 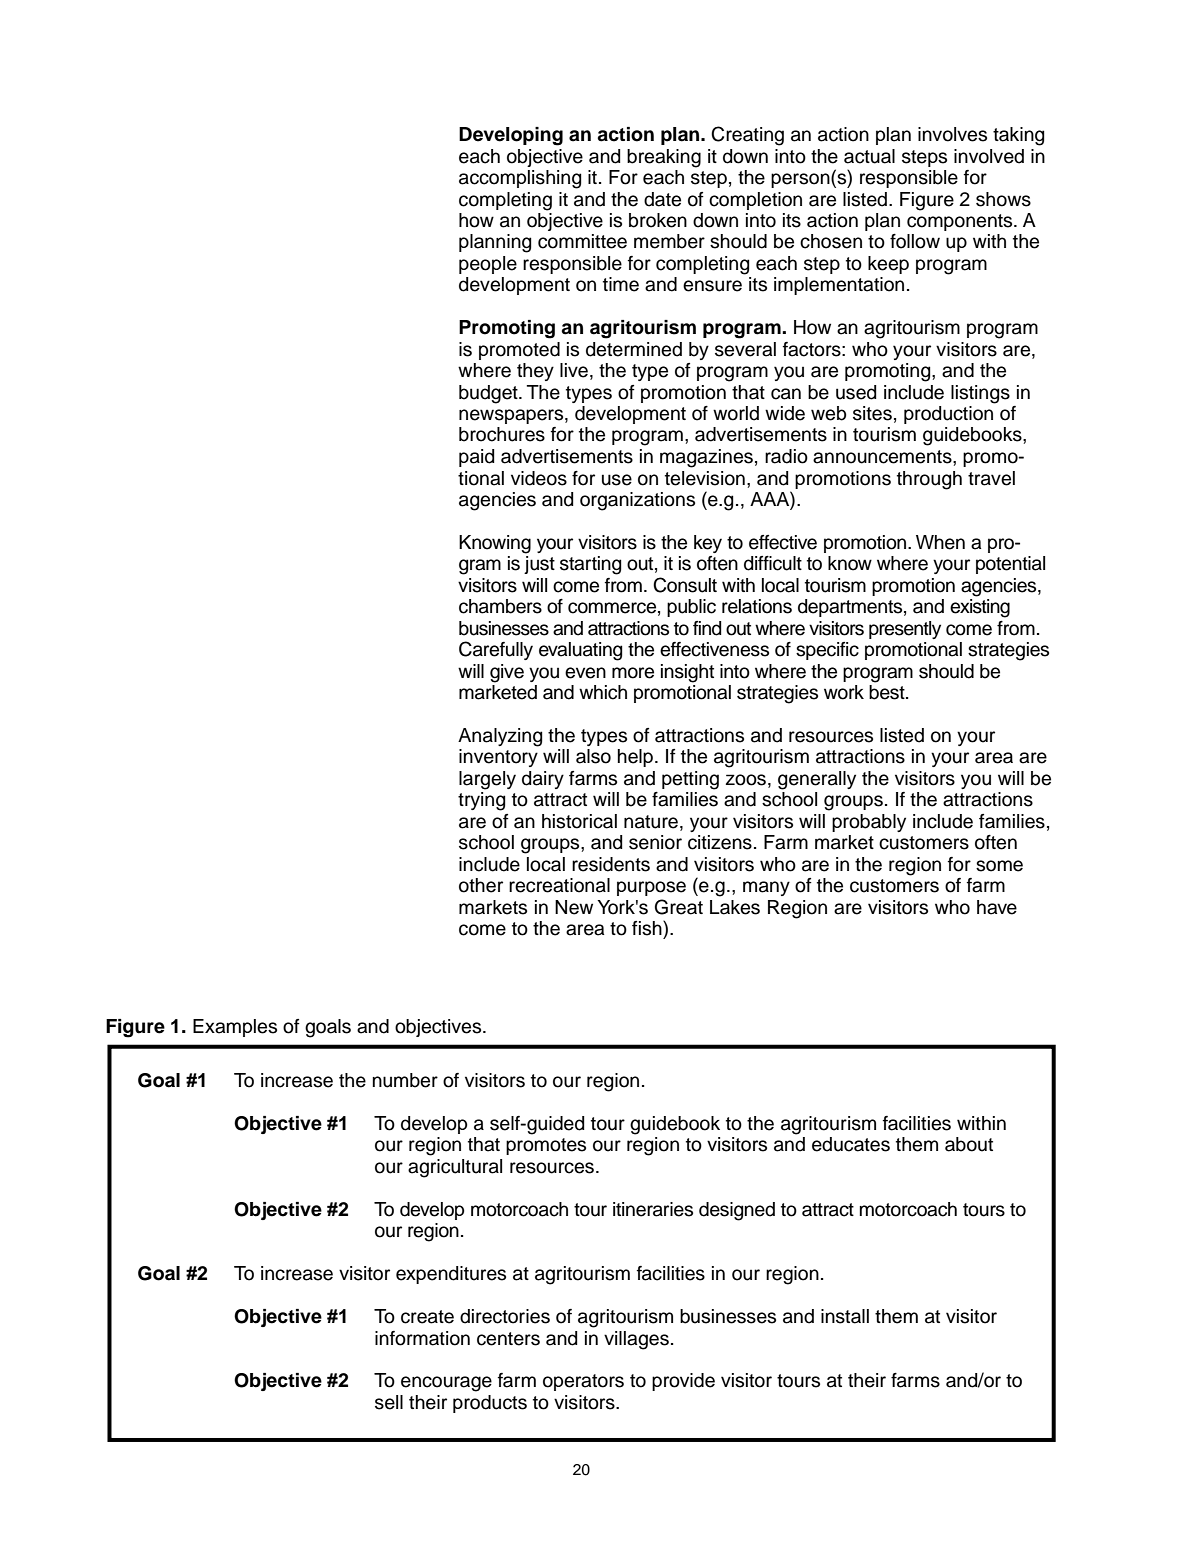 What do you see at coordinates (664, 158) in the screenshot?
I see `breaking` at bounding box center [664, 158].
